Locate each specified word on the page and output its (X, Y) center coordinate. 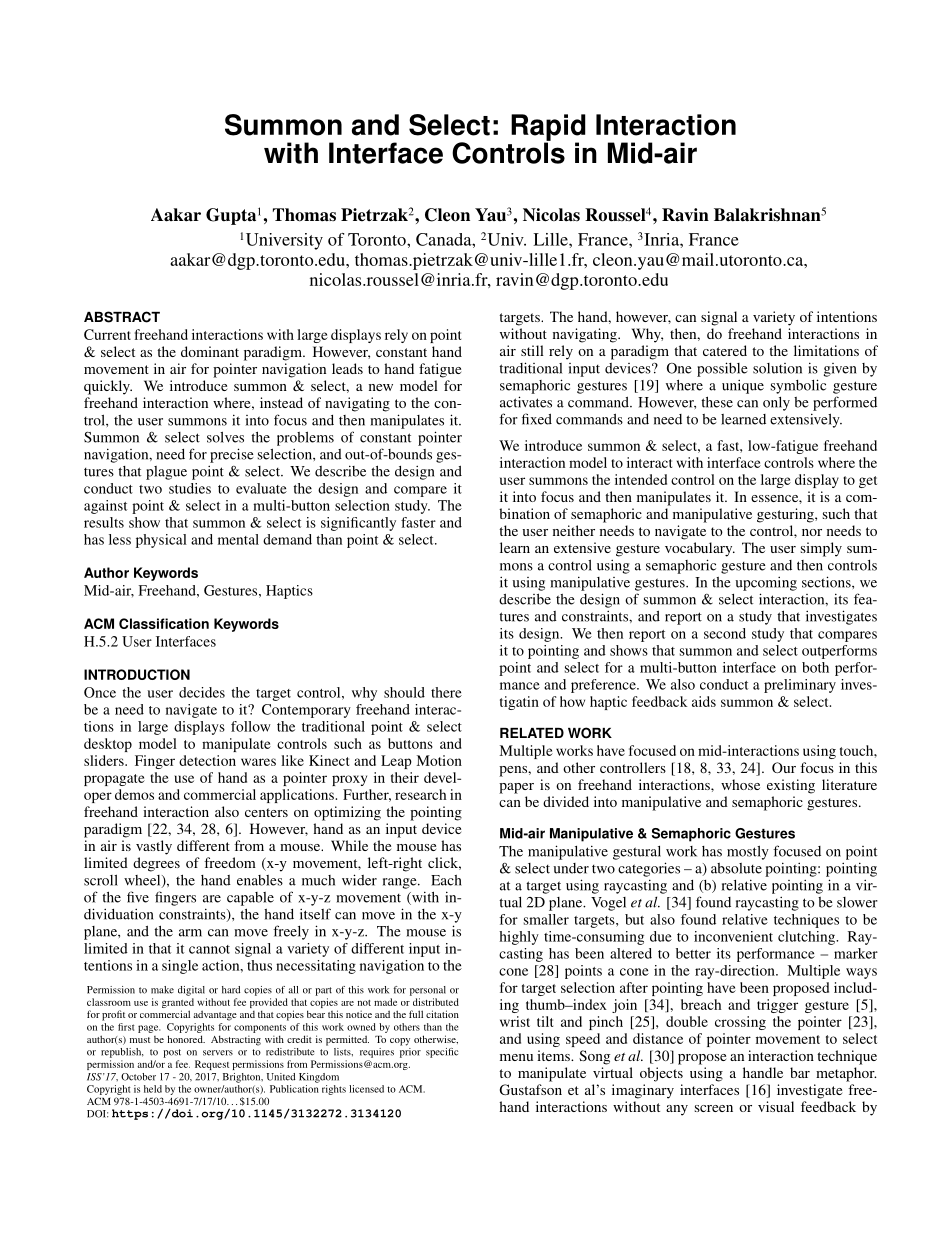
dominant (210, 351)
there (446, 692)
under (571, 868)
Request (212, 1065)
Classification (164, 623)
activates (526, 402)
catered (725, 350)
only (776, 404)
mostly (748, 852)
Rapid (548, 128)
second (725, 633)
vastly (154, 847)
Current (107, 334)
